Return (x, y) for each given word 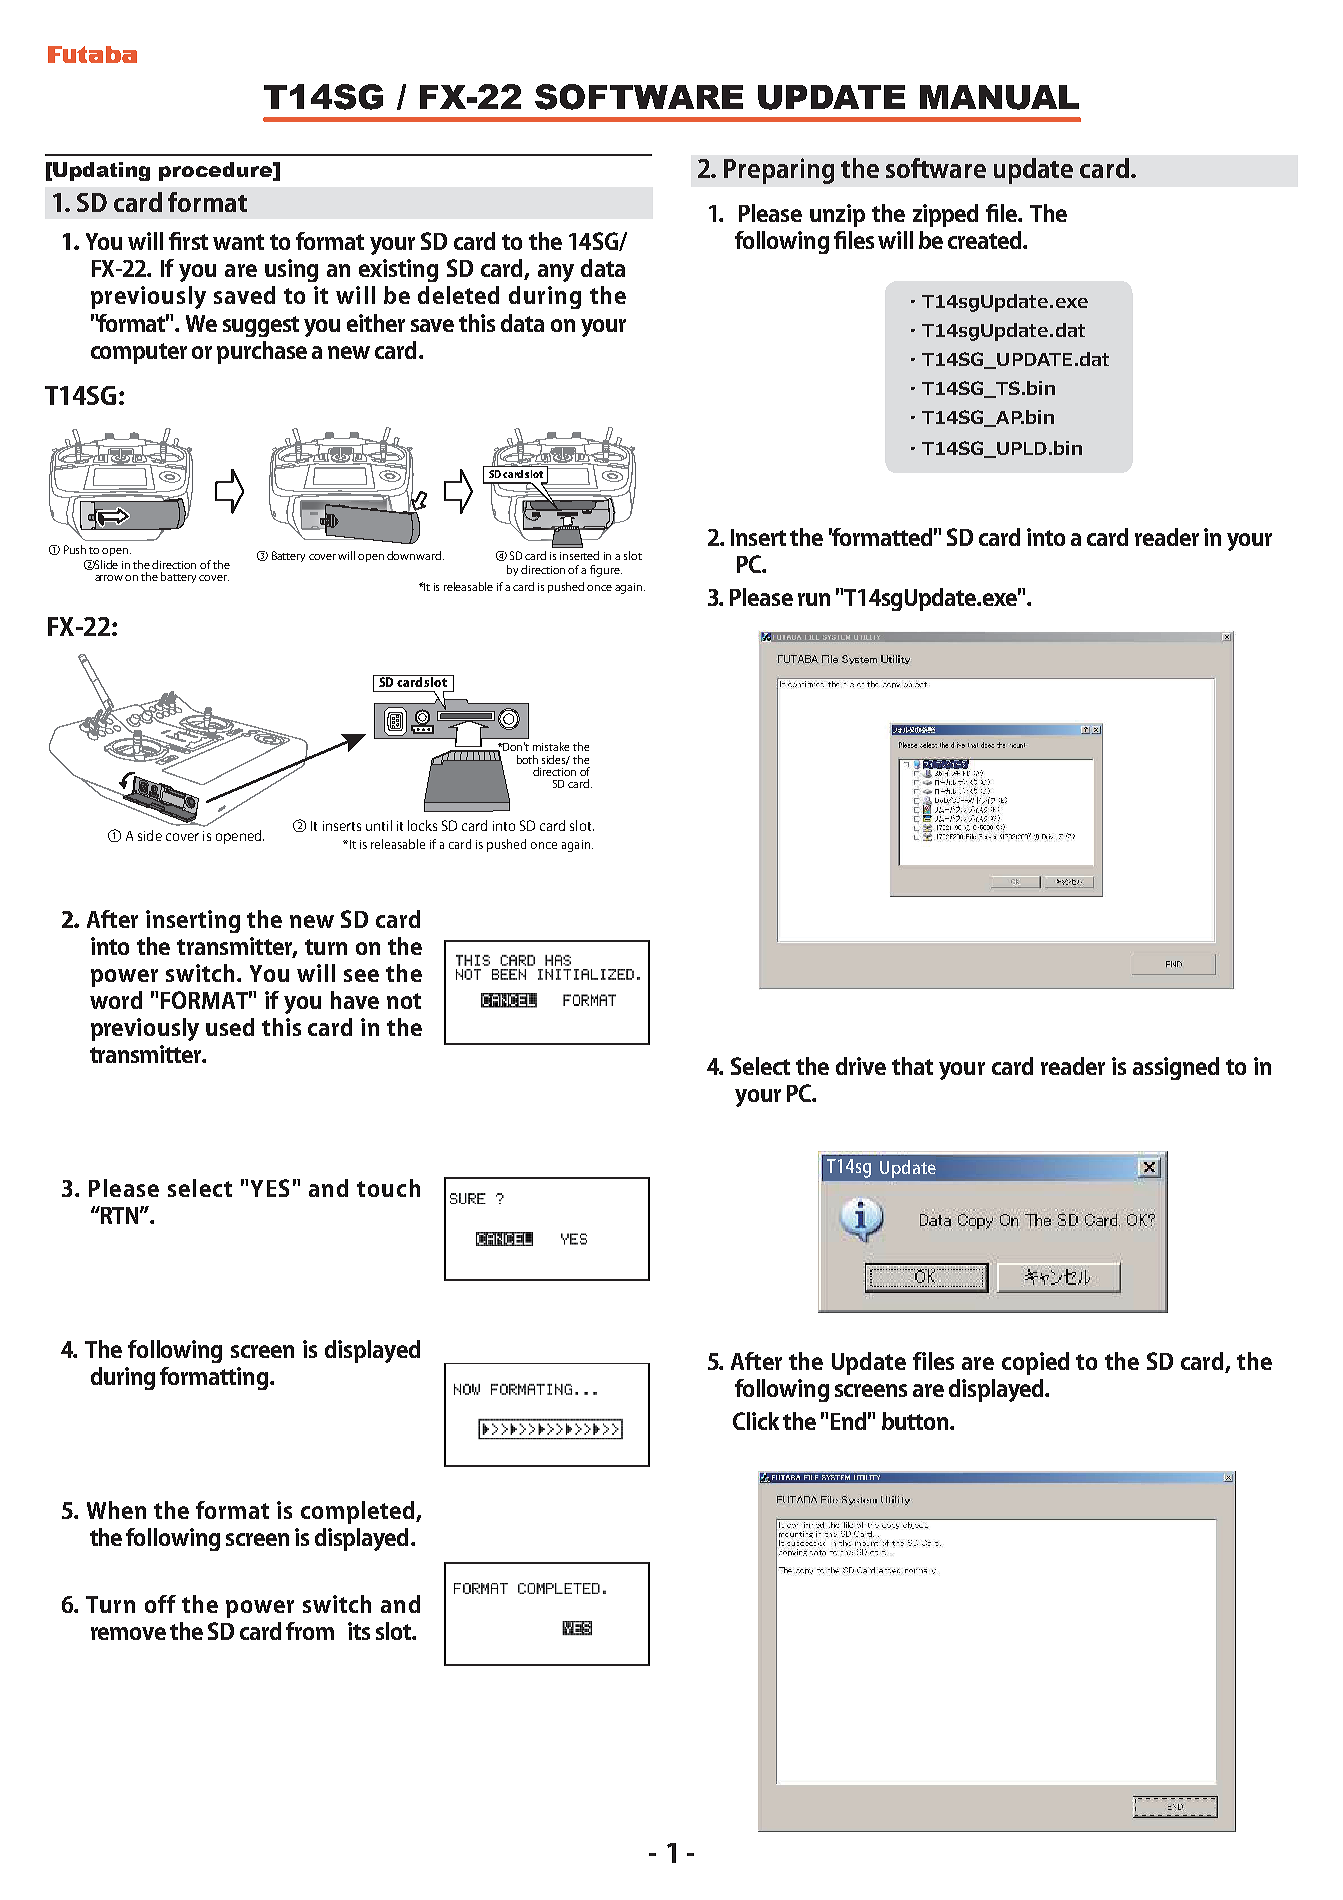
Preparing (779, 171)
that (912, 1066)
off (160, 1604)
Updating (101, 171)
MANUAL (999, 97)
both (527, 759)
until (379, 825)
